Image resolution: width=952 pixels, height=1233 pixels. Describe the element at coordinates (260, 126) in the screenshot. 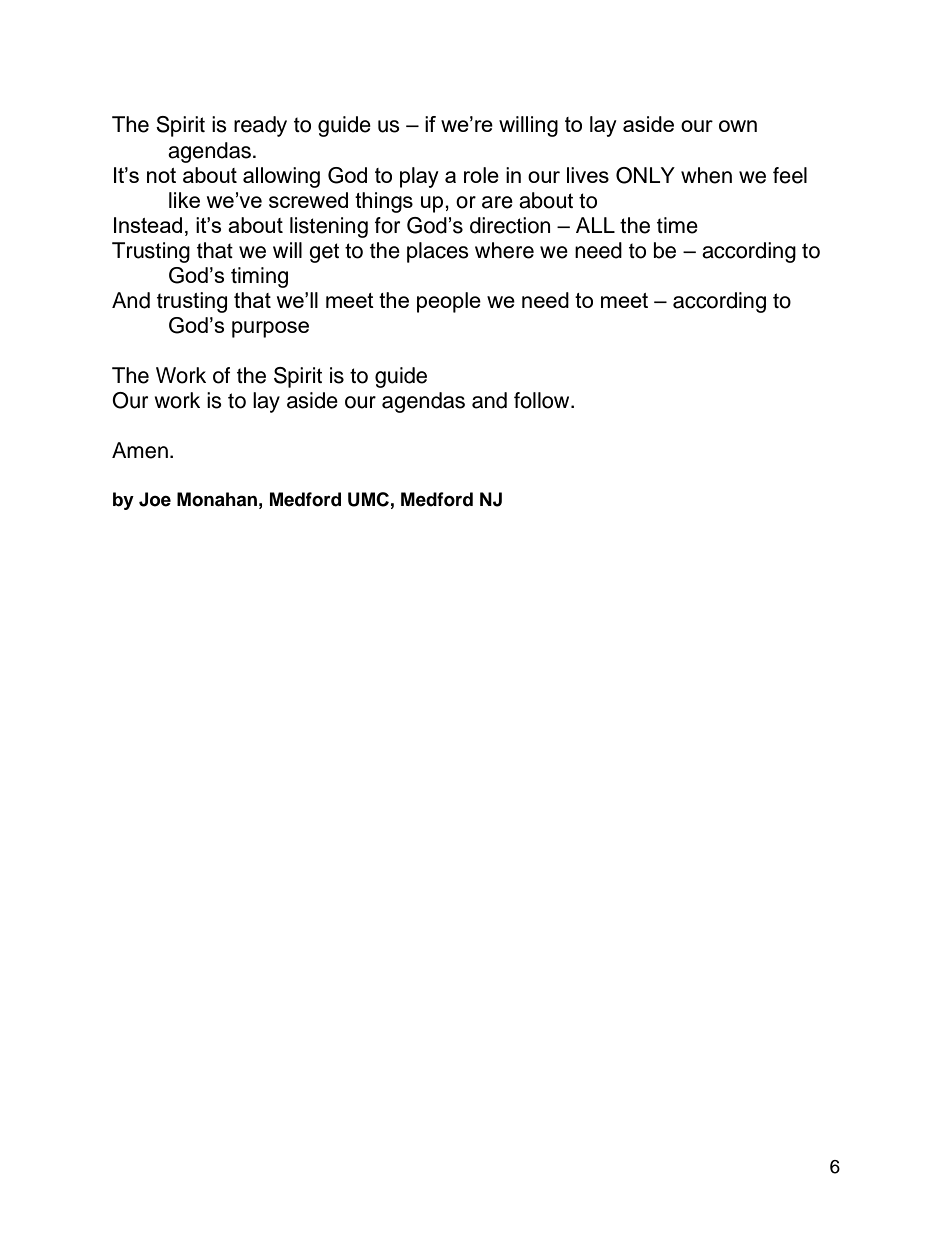

I see `ready` at that location.
